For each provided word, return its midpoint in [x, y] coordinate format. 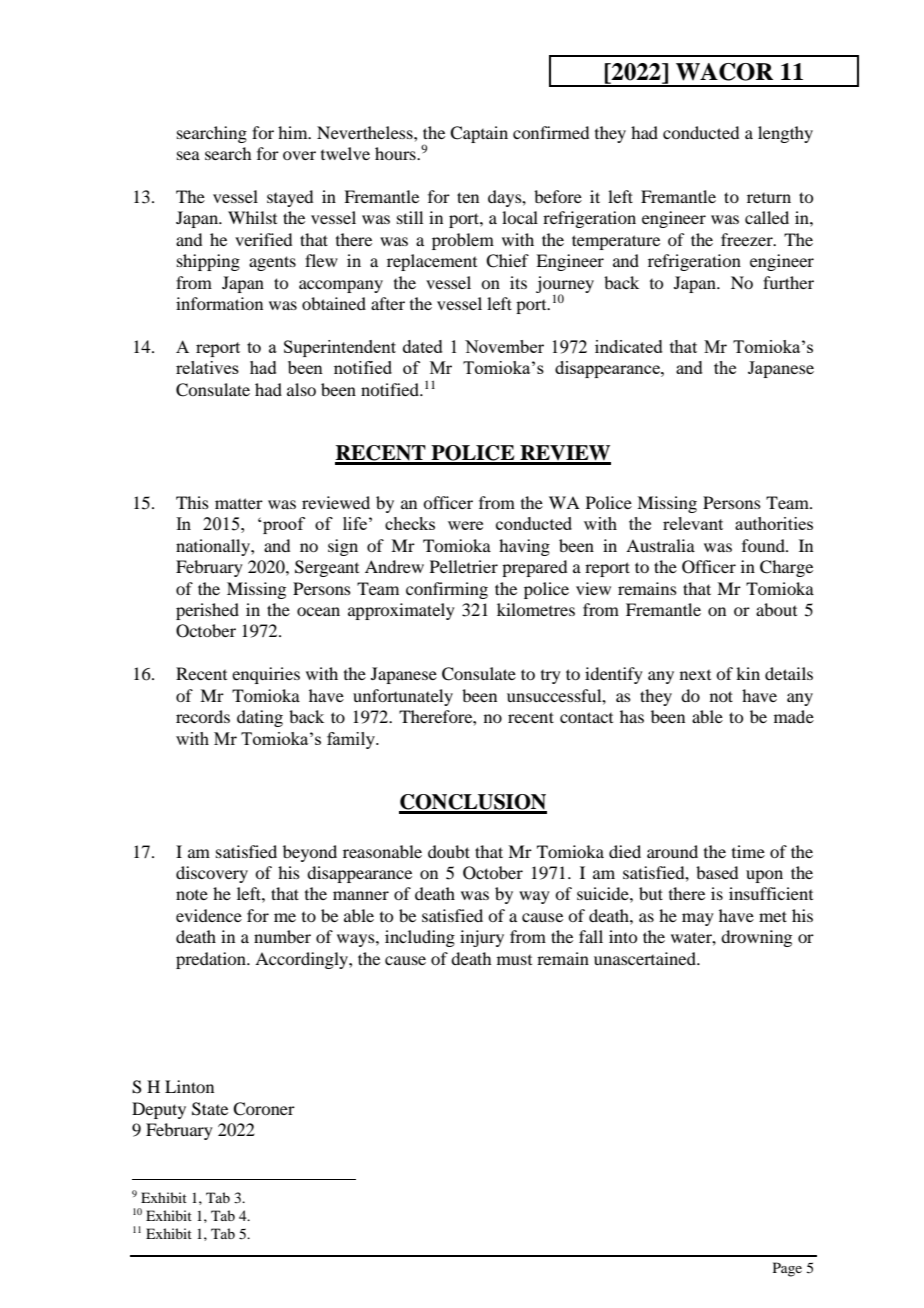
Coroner [264, 1109]
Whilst [252, 217]
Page [787, 1269]
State [210, 1109]
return [769, 198]
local [520, 217]
